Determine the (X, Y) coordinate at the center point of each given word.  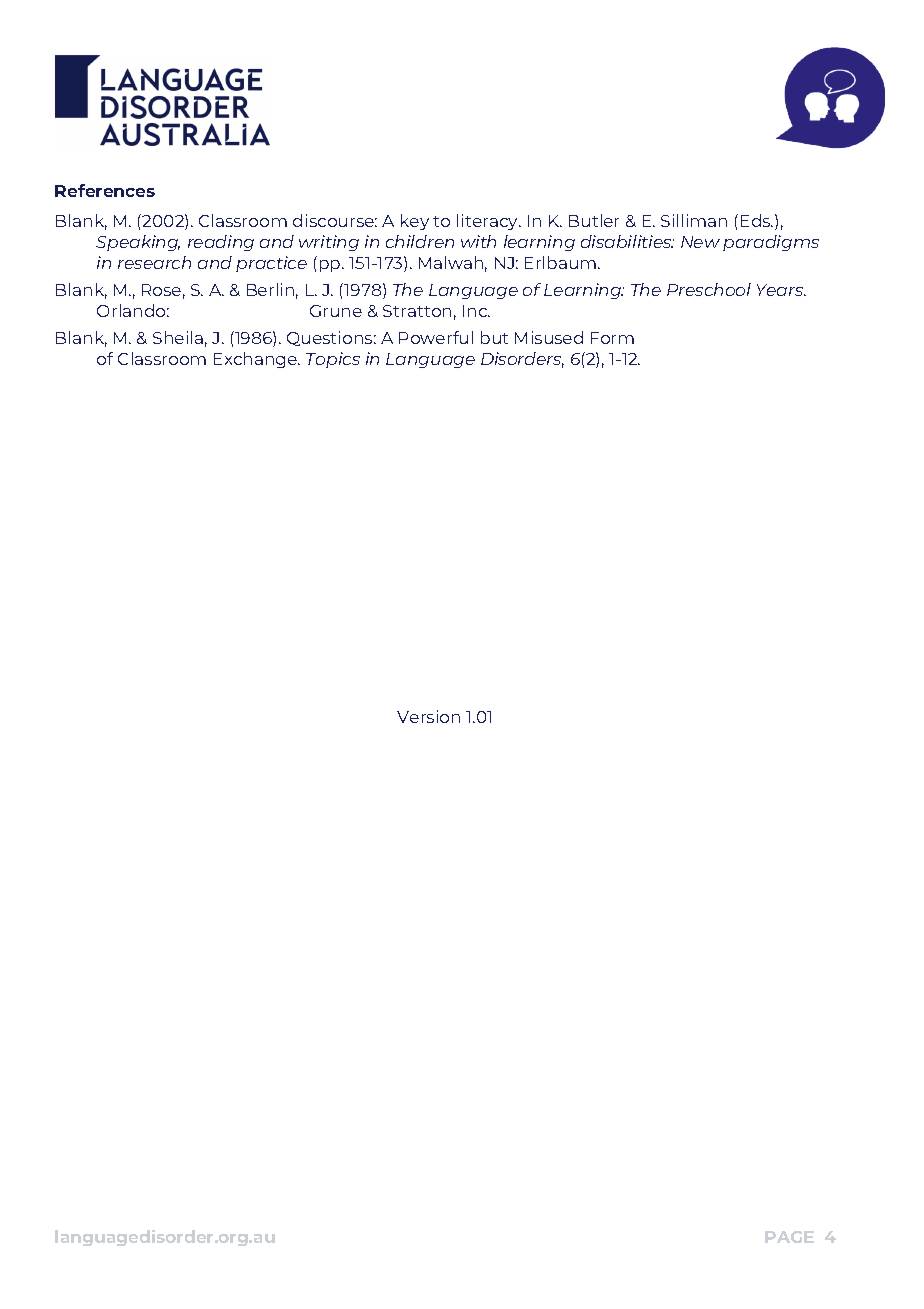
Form (612, 338)
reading (221, 243)
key (415, 222)
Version (428, 716)
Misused (549, 337)
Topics (333, 360)
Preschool (709, 289)
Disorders (522, 360)
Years (781, 290)
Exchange (256, 360)
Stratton (417, 311)
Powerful (436, 337)
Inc (476, 311)
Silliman (694, 220)
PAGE (789, 1237)
